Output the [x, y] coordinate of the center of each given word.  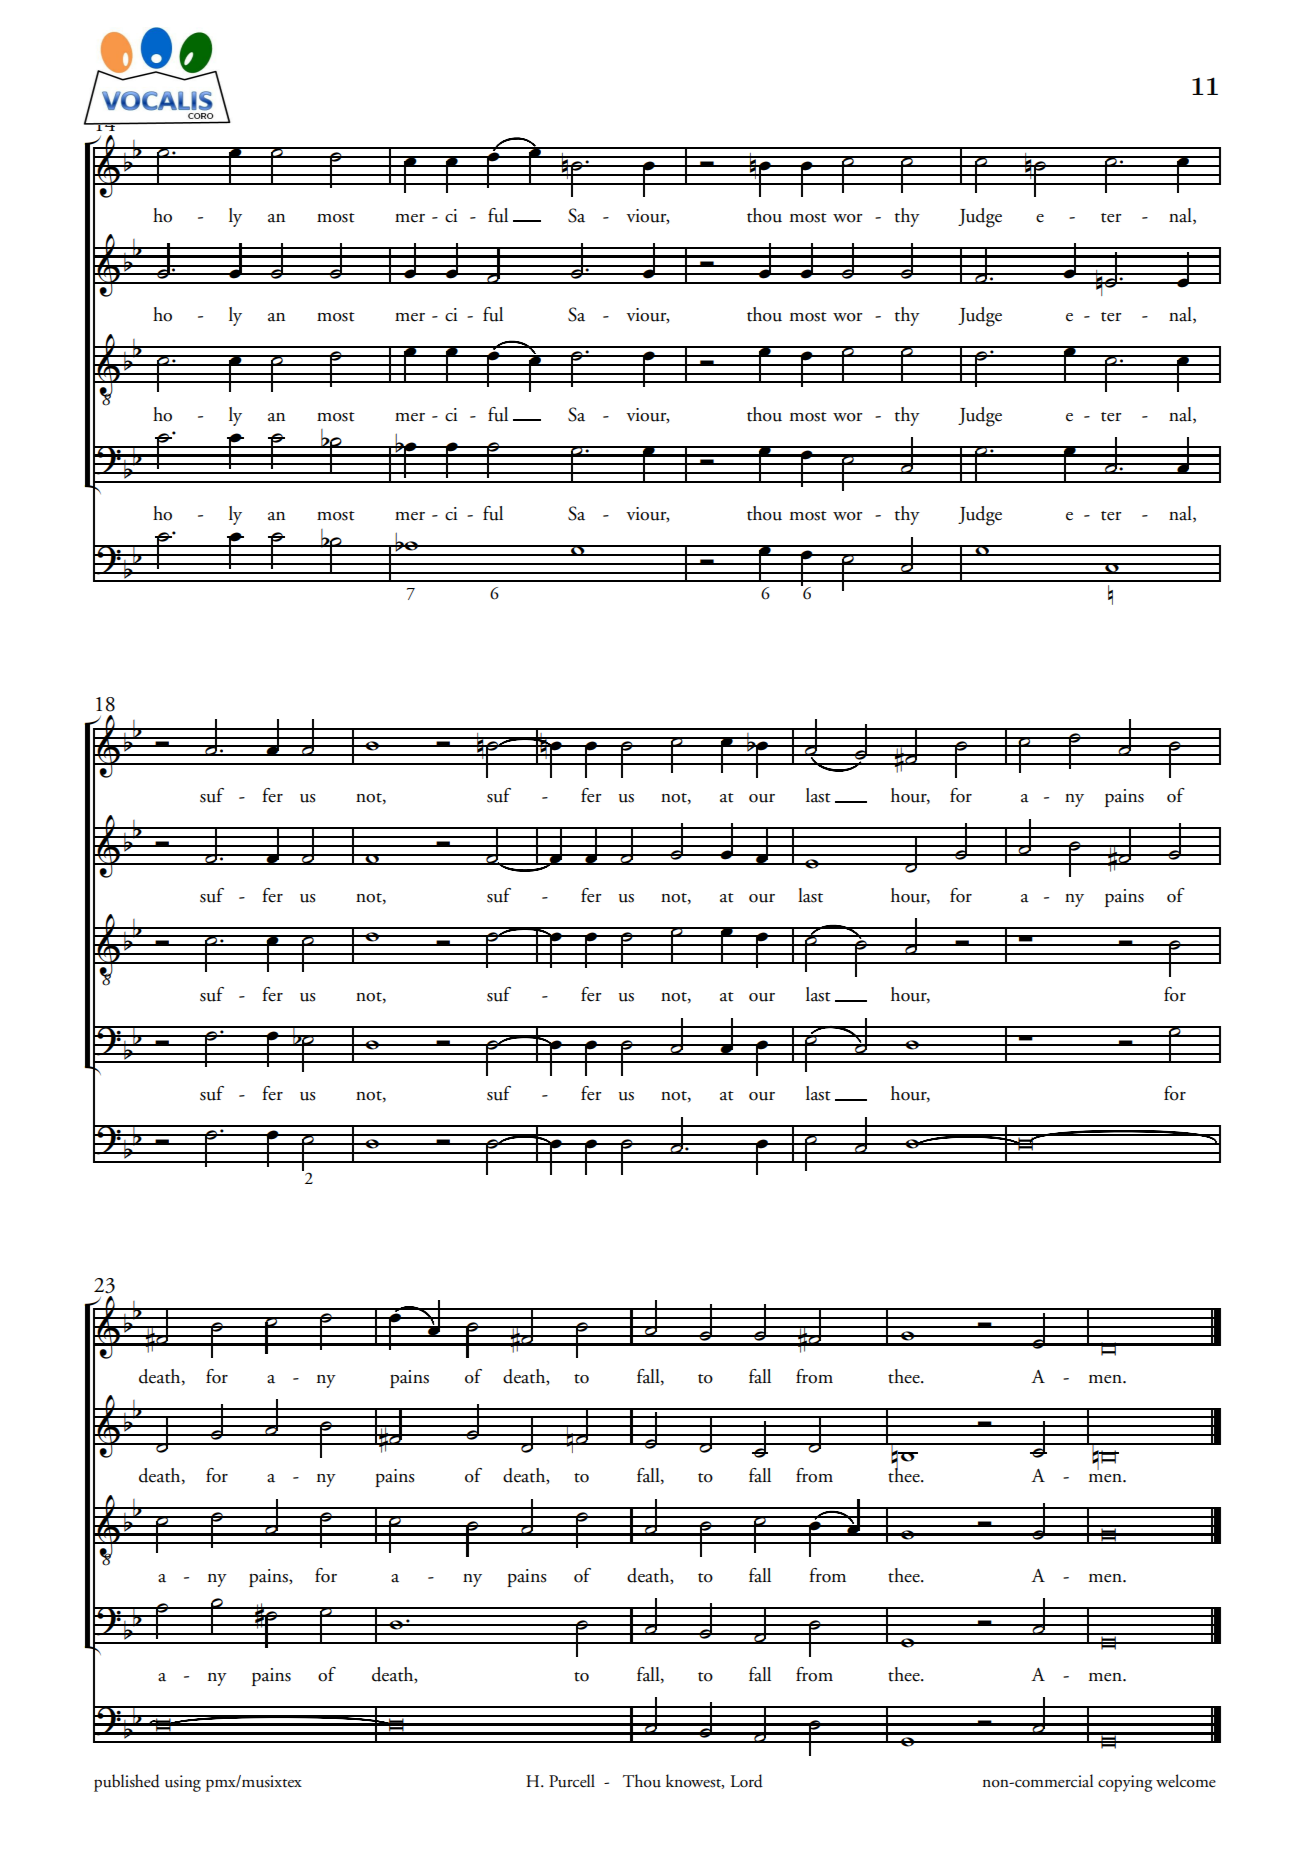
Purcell [572, 1781]
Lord [747, 1781]
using [183, 1783]
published [127, 1783]
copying [1125, 1783]
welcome [1186, 1781]
